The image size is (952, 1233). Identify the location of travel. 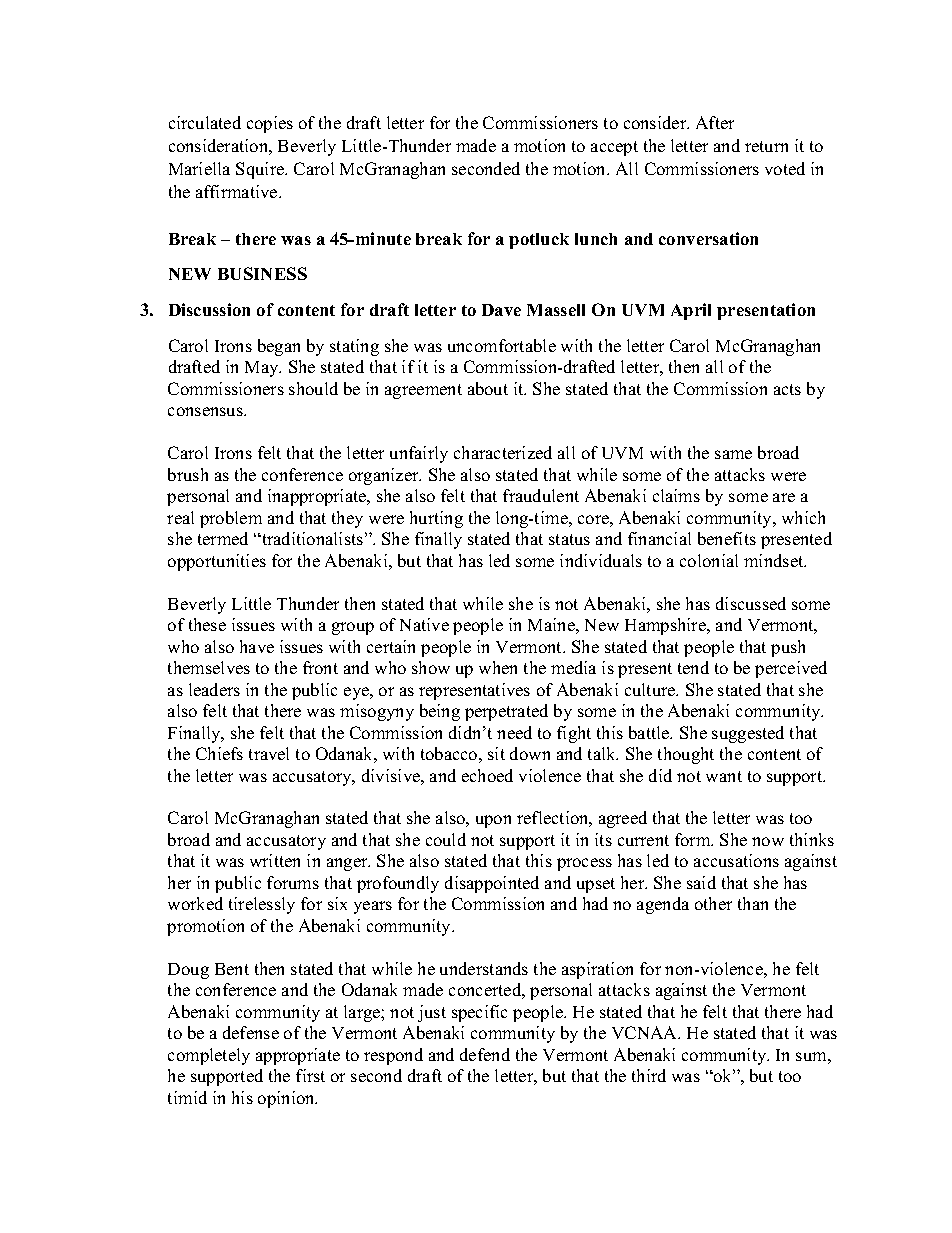
(269, 753).
